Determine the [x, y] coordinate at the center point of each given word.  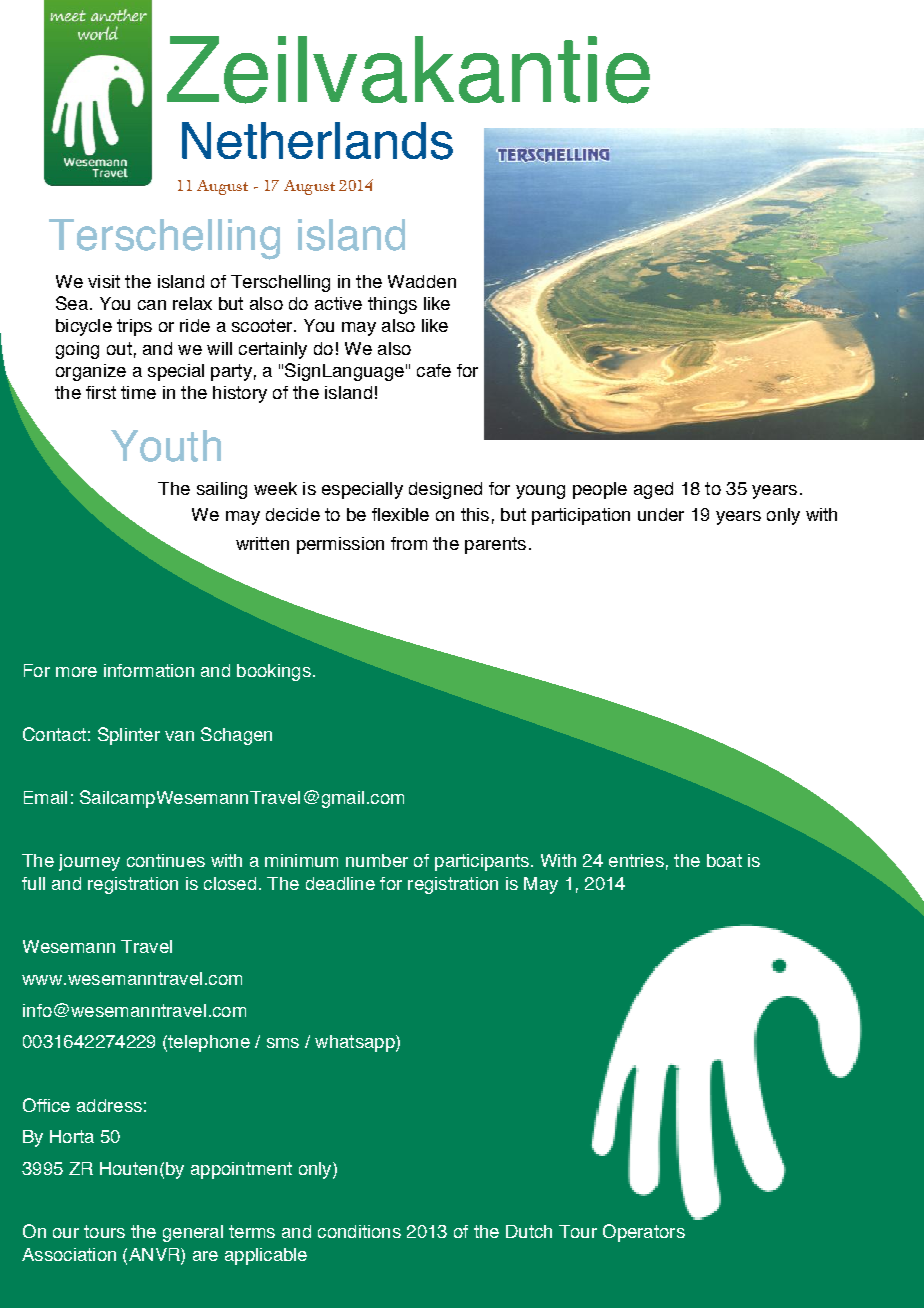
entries [636, 860]
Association [69, 1254]
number [377, 860]
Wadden [422, 281]
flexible [400, 514]
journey [89, 862]
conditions [359, 1231]
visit [104, 281]
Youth [166, 446]
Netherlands [317, 141]
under [661, 514]
